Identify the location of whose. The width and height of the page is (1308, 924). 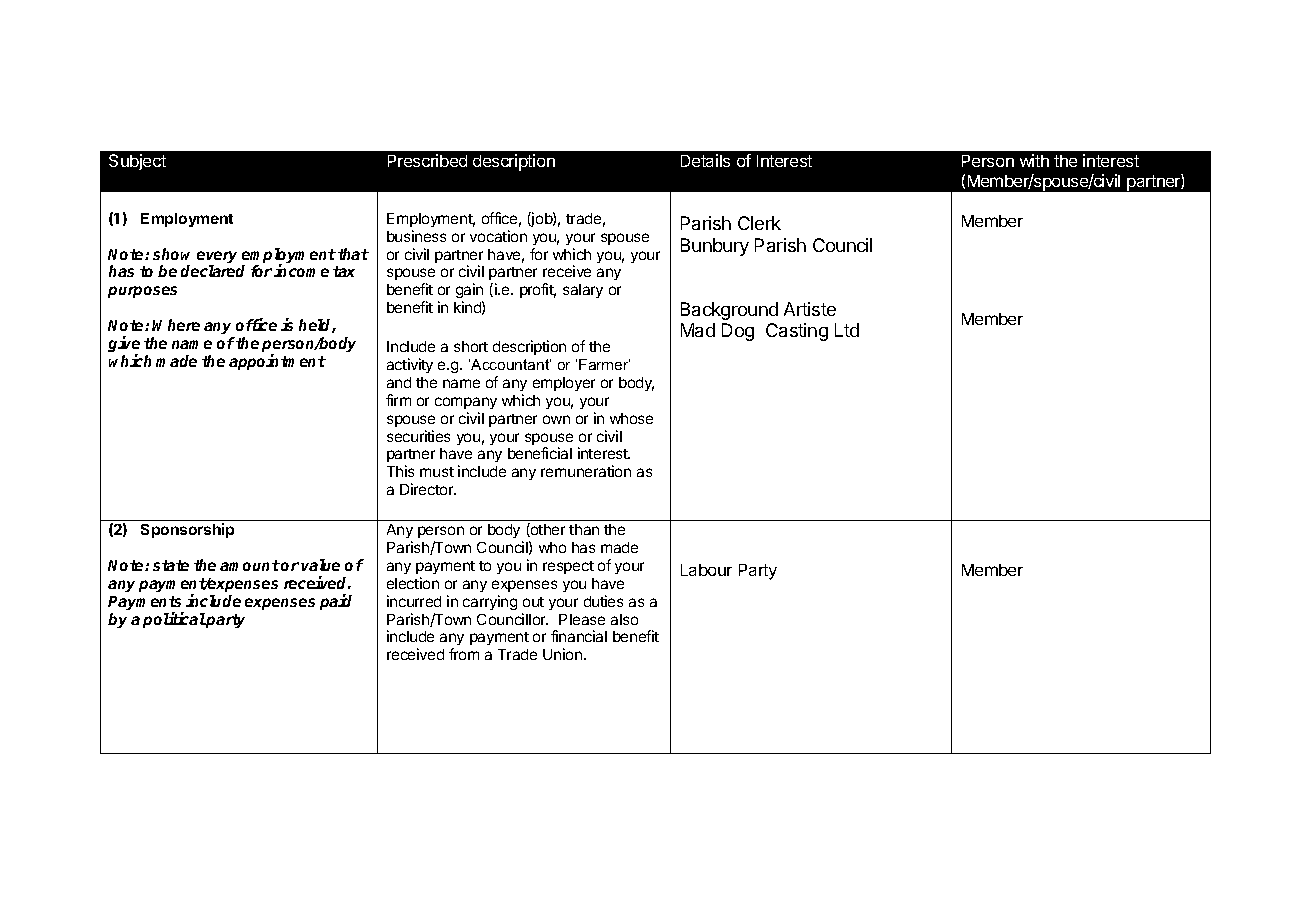
(631, 418).
